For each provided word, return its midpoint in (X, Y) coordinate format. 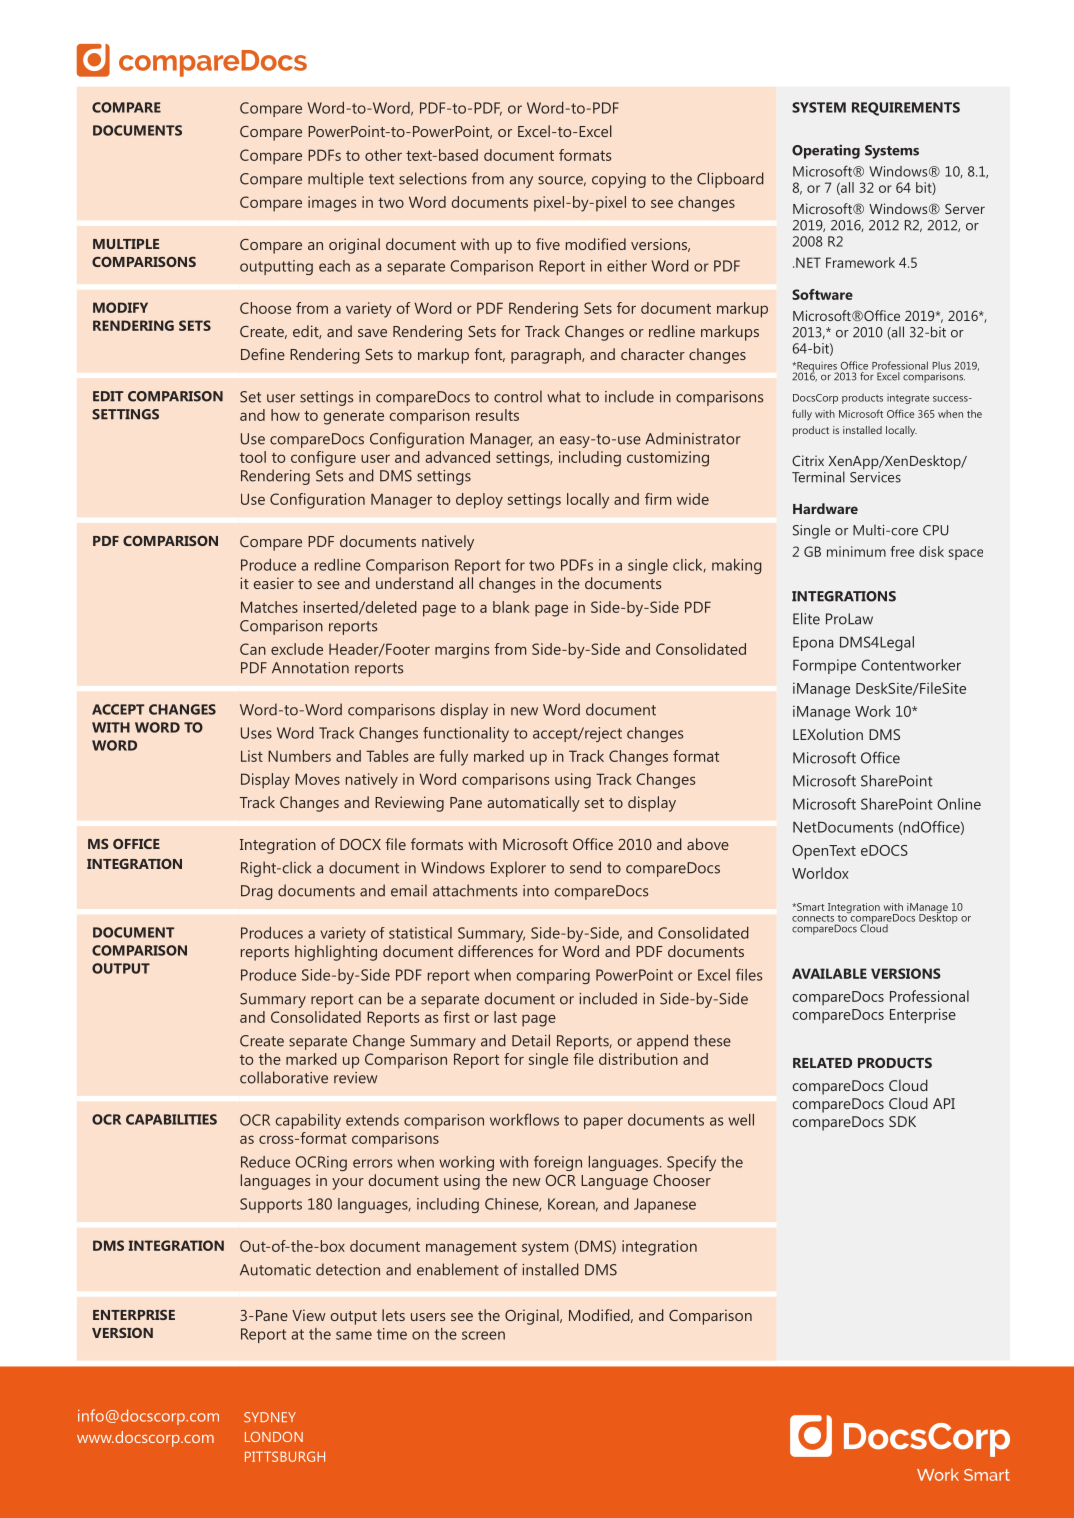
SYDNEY (270, 1417)
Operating (826, 151)
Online (959, 804)
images (332, 204)
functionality (466, 734)
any (521, 182)
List (252, 756)
